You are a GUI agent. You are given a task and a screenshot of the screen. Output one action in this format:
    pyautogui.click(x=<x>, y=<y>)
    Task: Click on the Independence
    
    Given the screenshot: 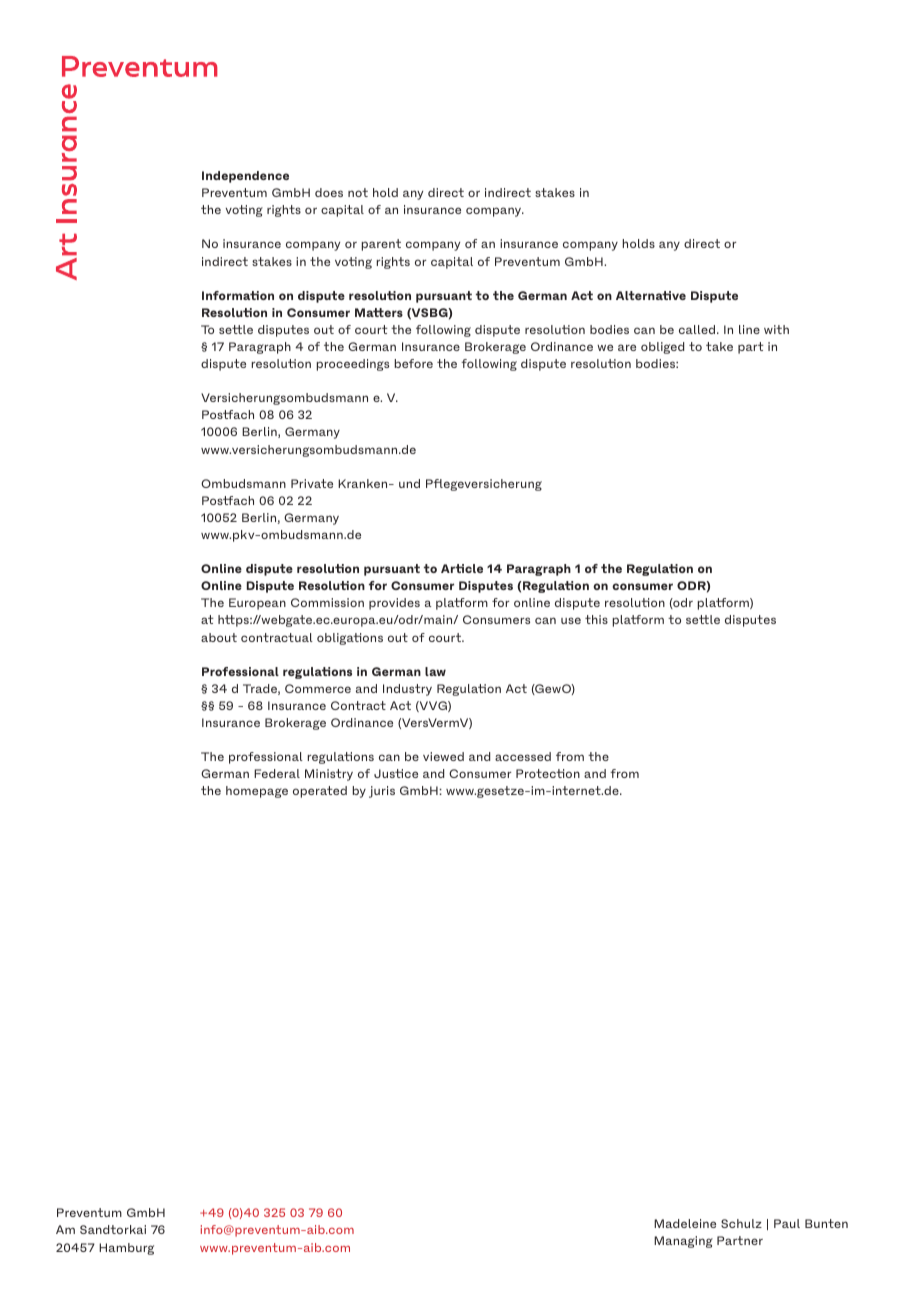 What is the action you would take?
    pyautogui.click(x=245, y=177)
